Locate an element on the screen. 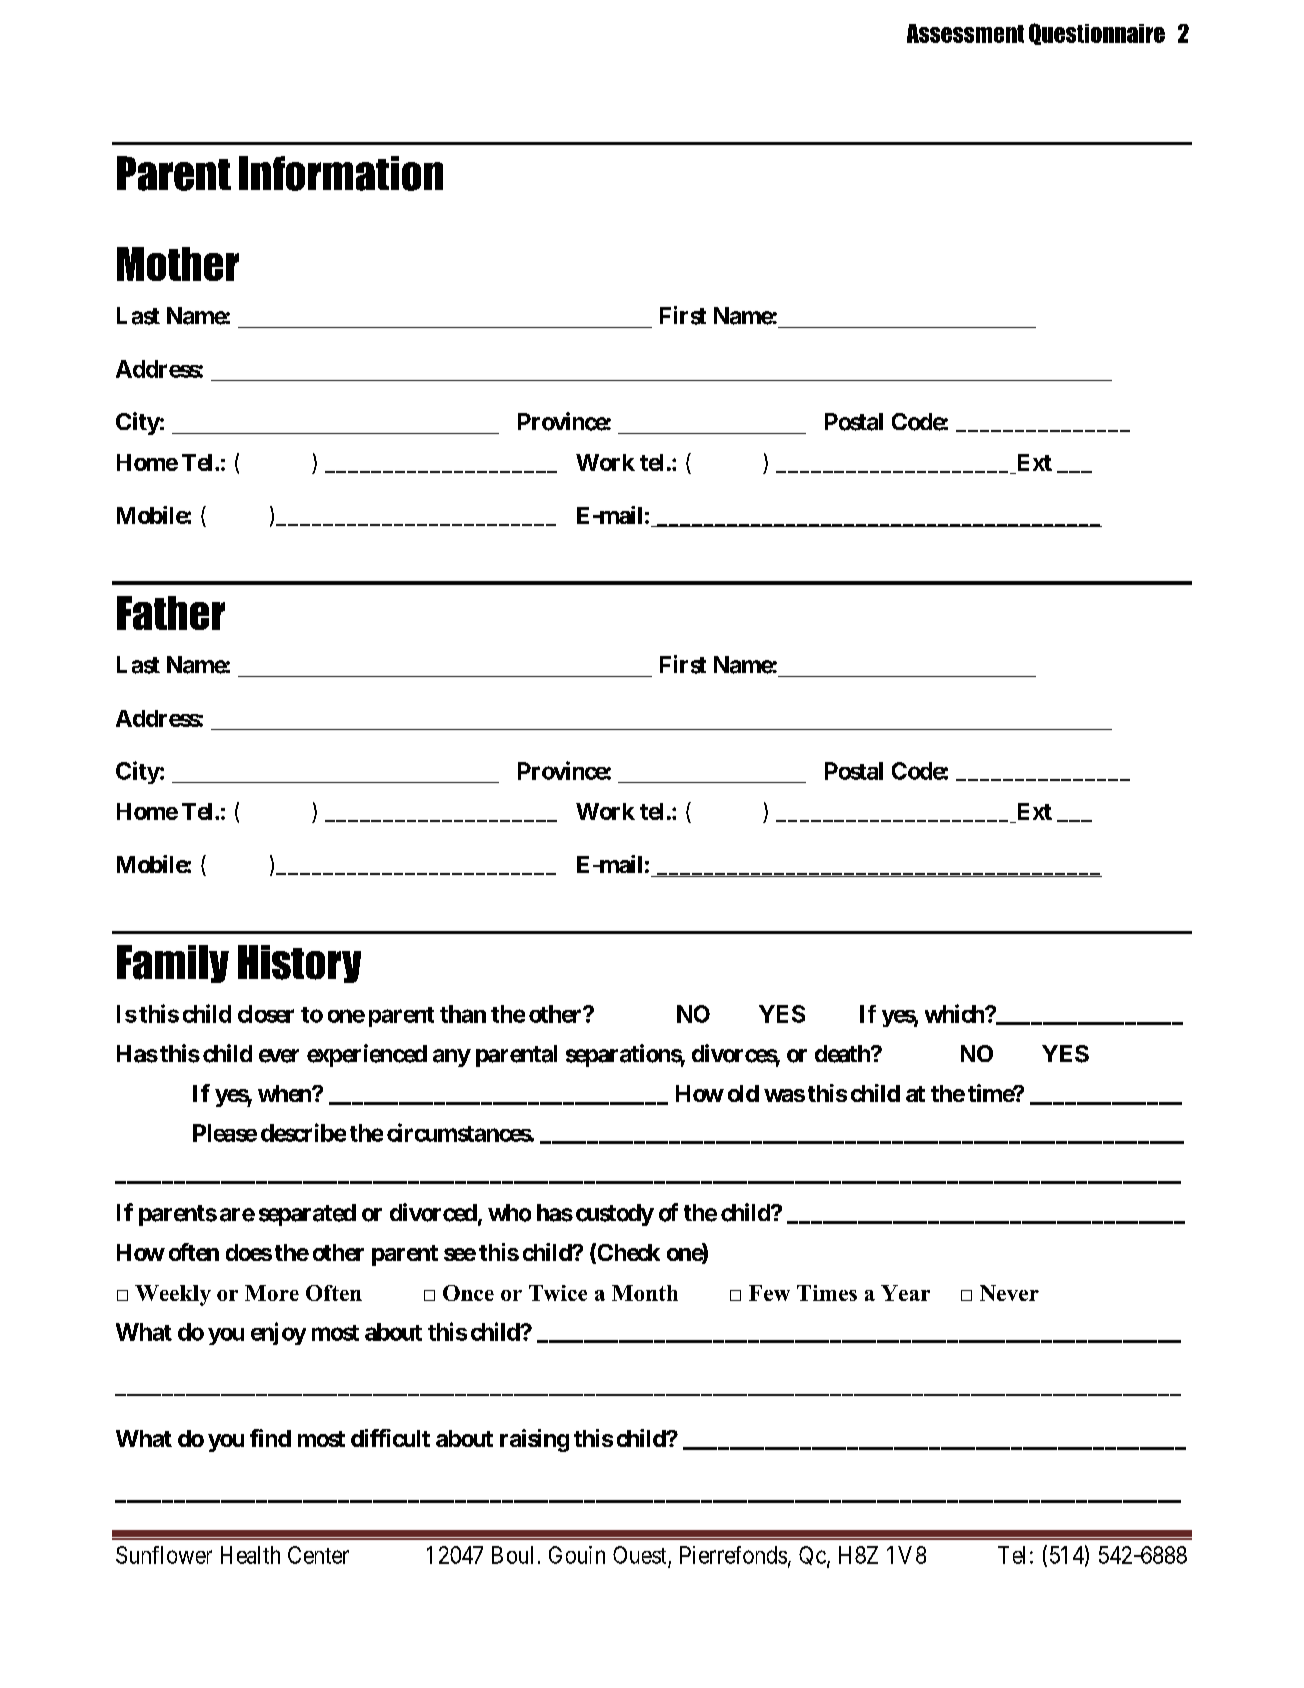 Image resolution: width=1304 pixels, height=1688 pixels. History is located at coordinates (299, 964).
